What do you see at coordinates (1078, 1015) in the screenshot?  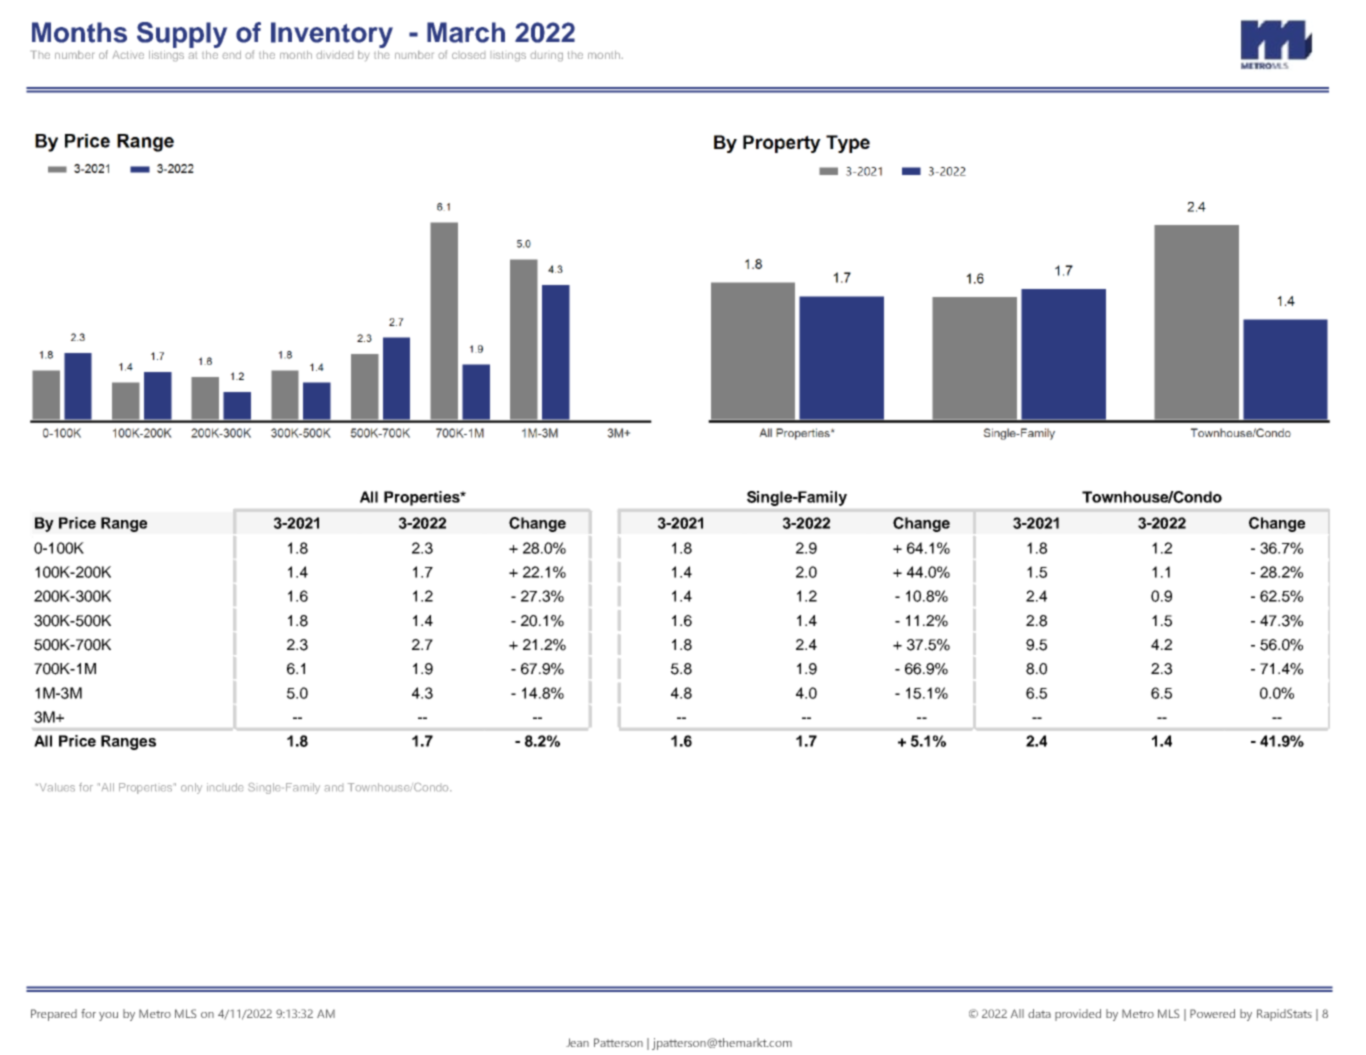 I see `provided` at bounding box center [1078, 1015].
